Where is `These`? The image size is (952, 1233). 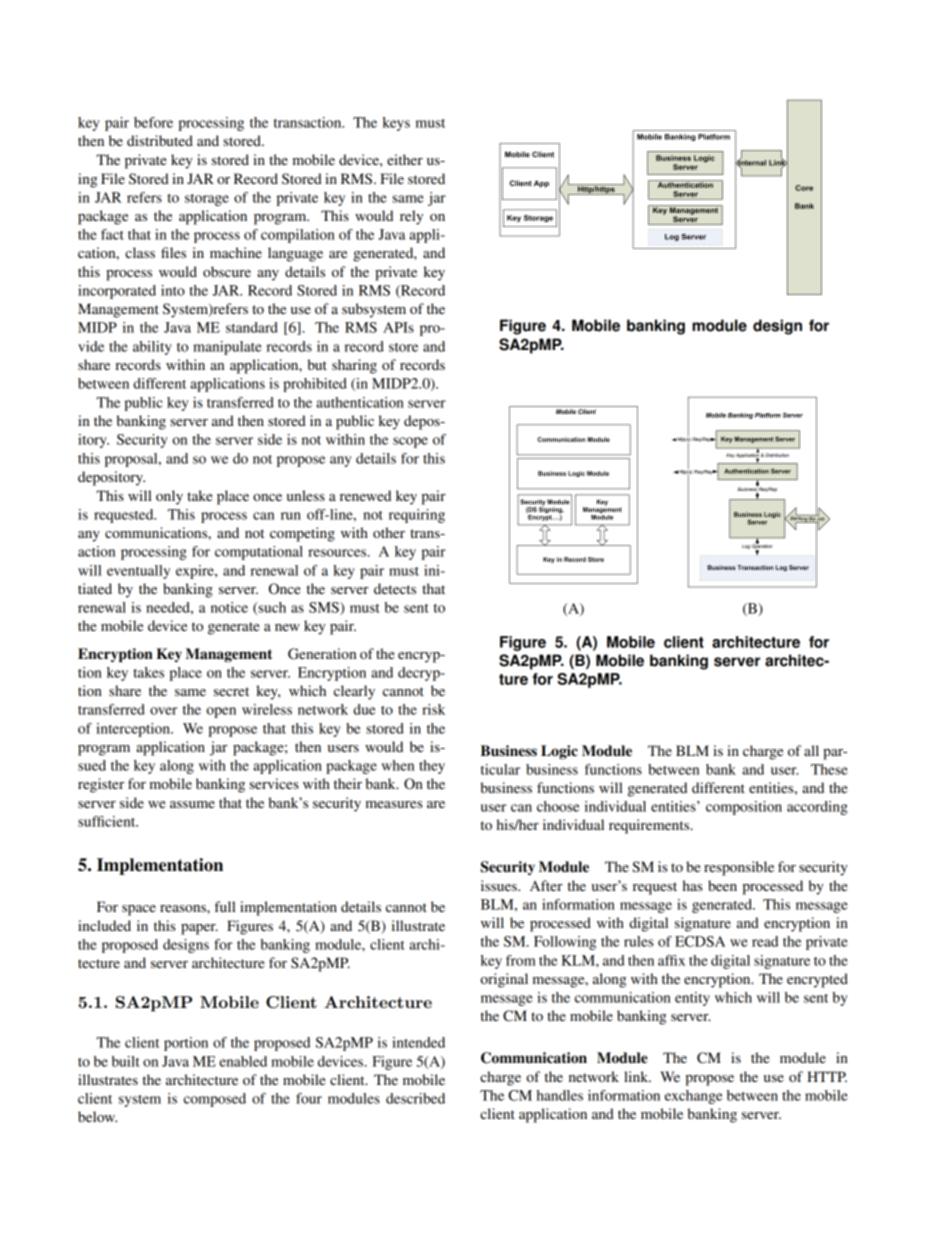
These is located at coordinates (829, 769).
